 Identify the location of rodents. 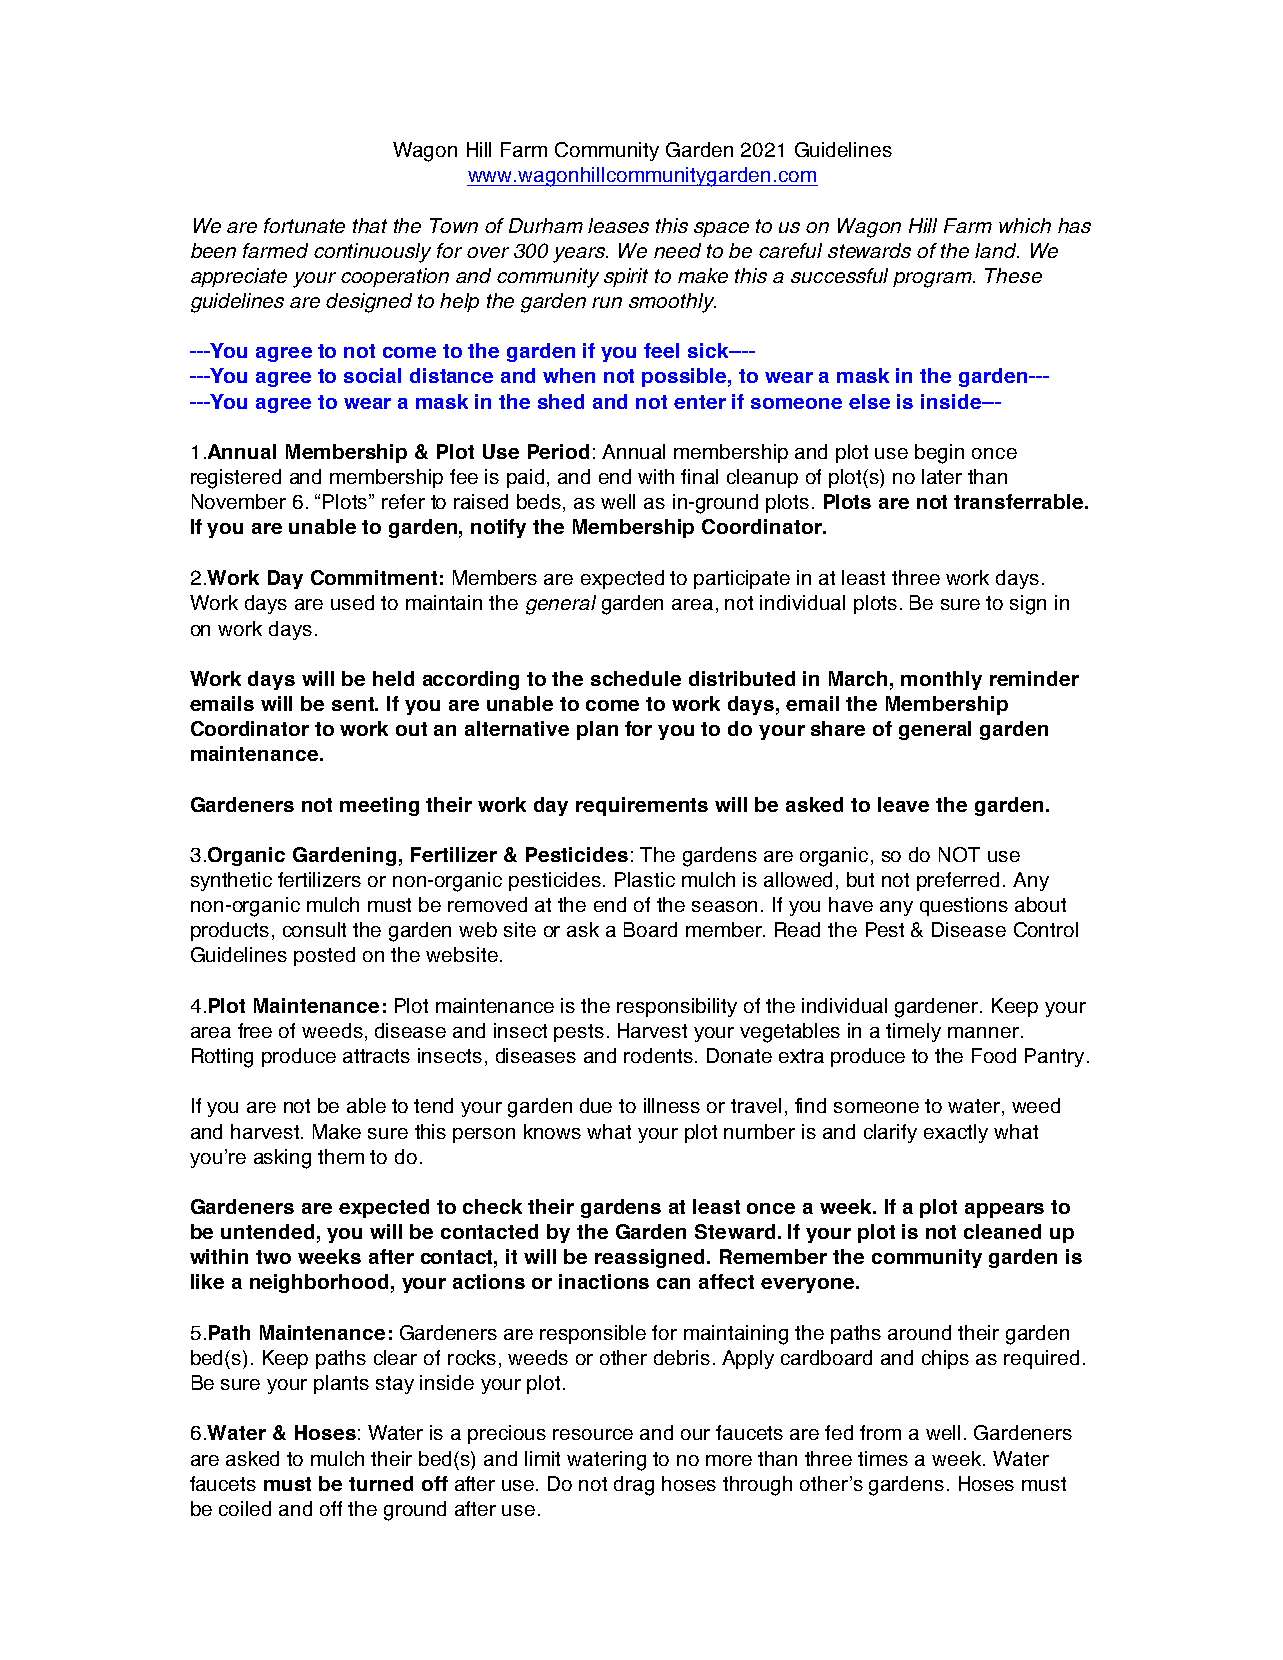
(660, 1055).
